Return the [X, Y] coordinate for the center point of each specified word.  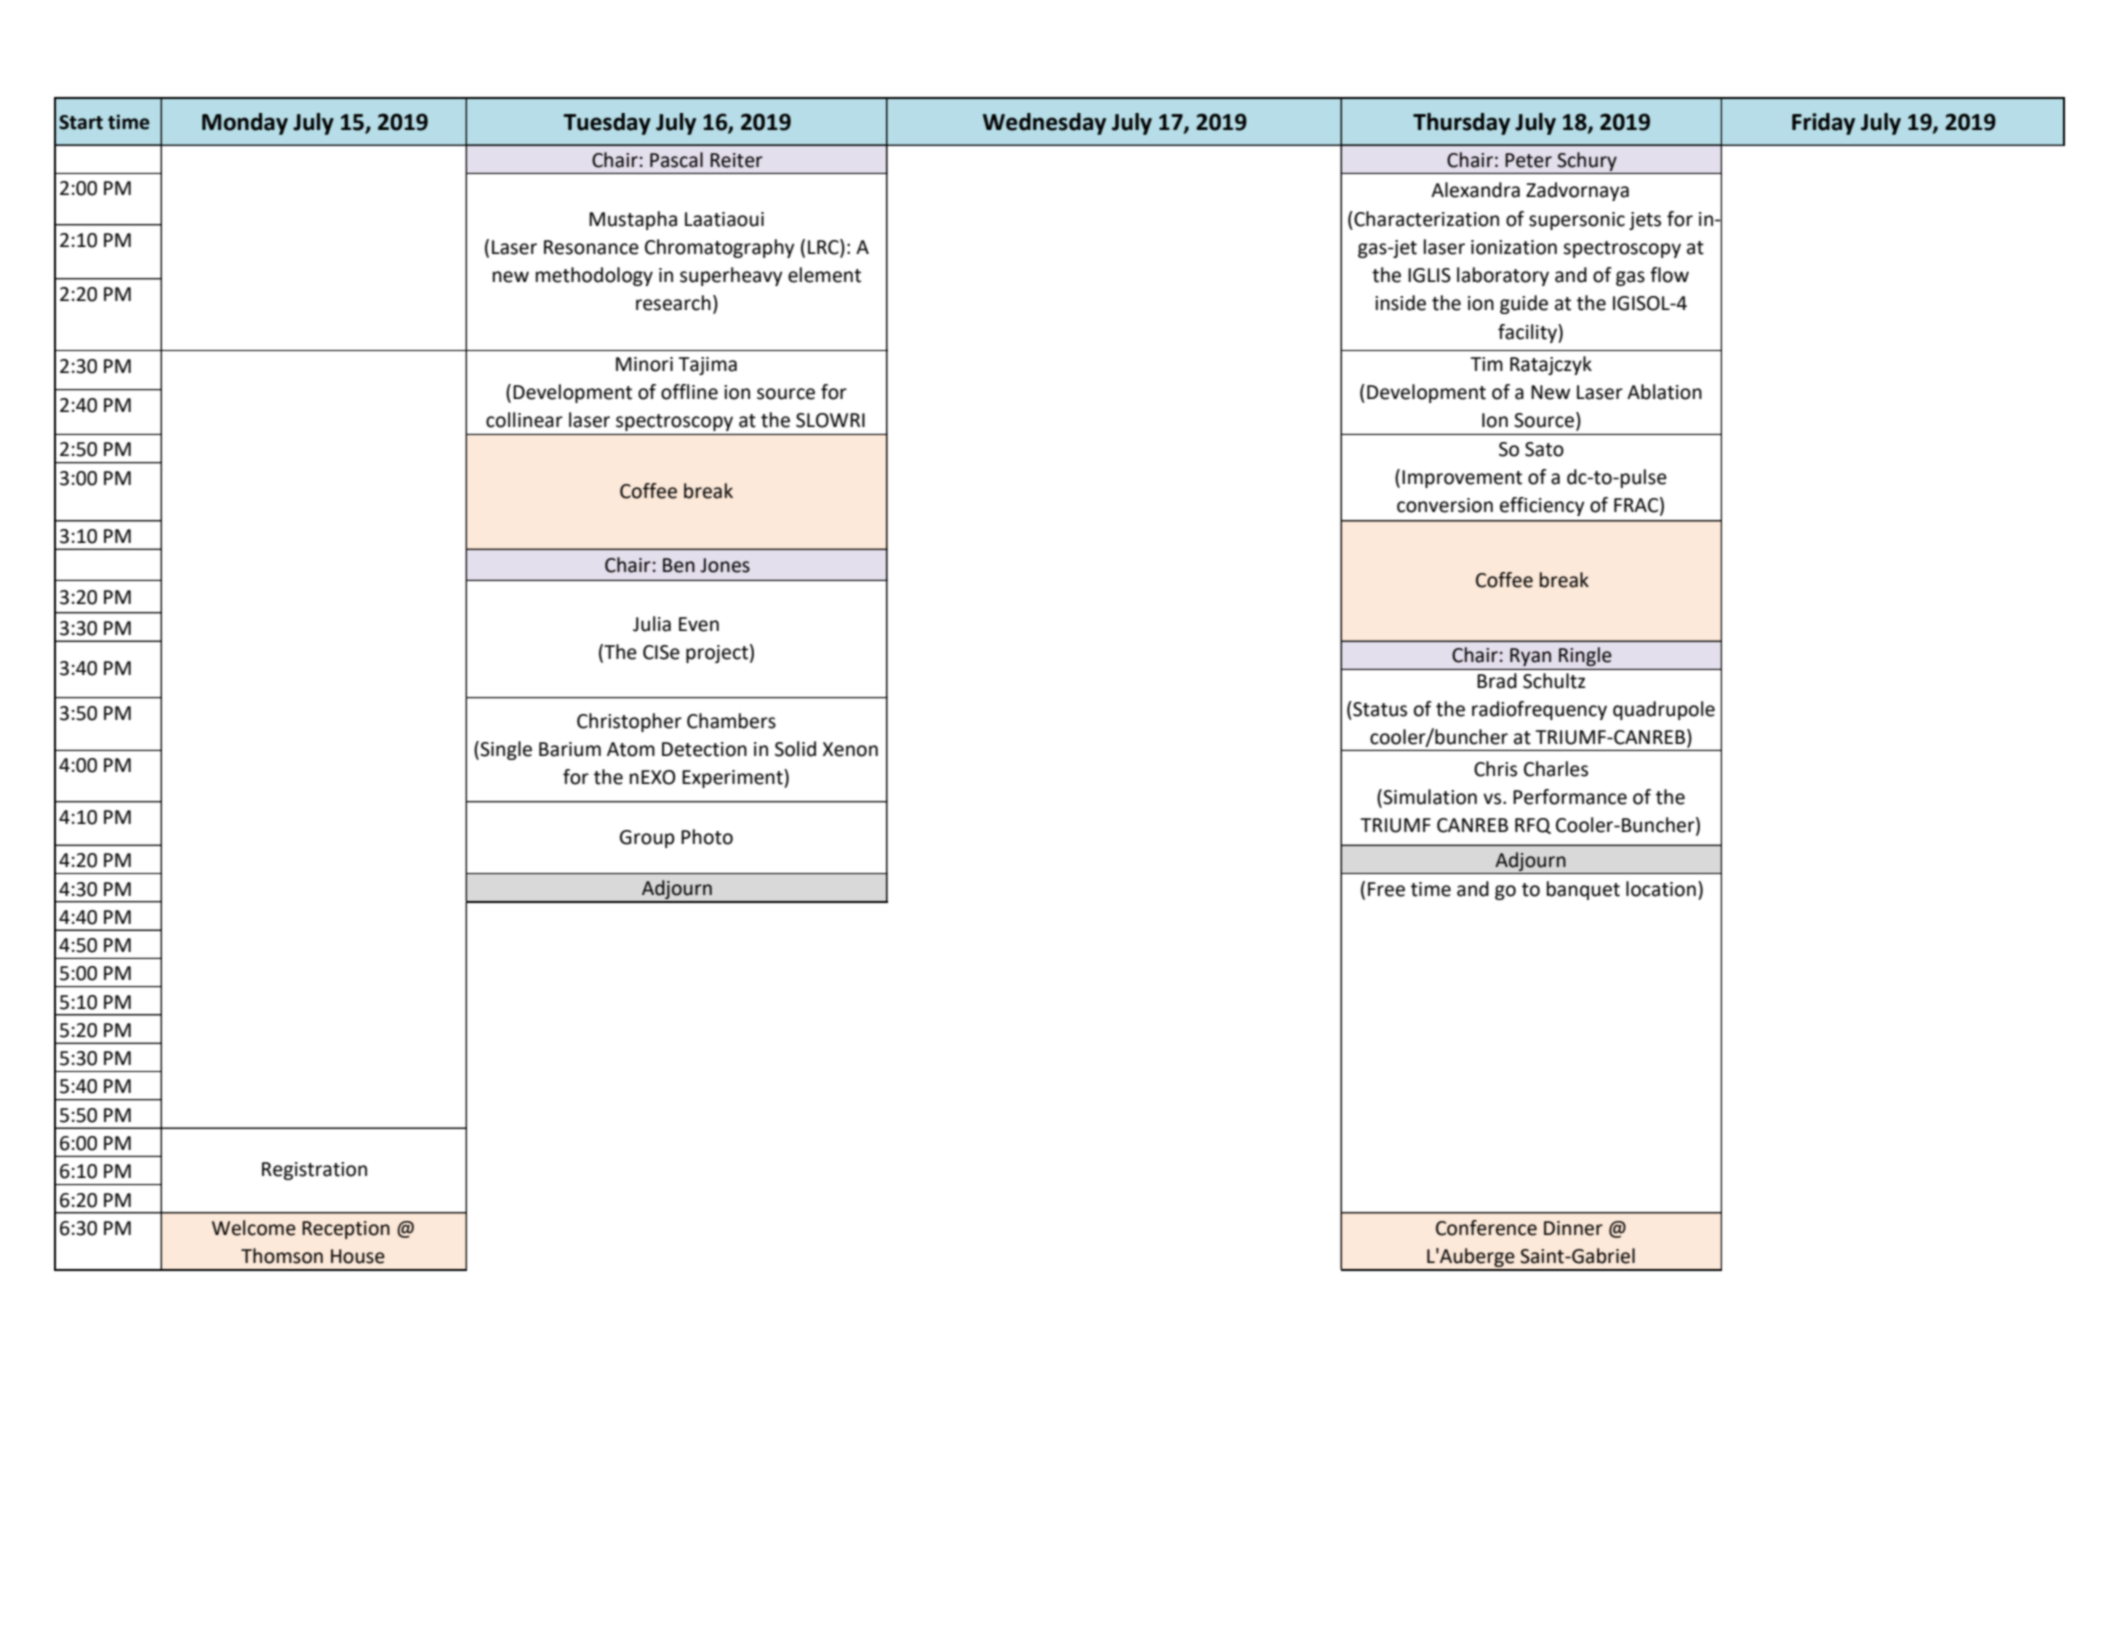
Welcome [254, 1228]
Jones [725, 565]
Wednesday [1044, 124]
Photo [707, 837]
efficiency [1542, 506]
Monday [245, 124]
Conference [1486, 1228]
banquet [1583, 890]
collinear [524, 420]
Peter [1528, 160]
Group [647, 839]
